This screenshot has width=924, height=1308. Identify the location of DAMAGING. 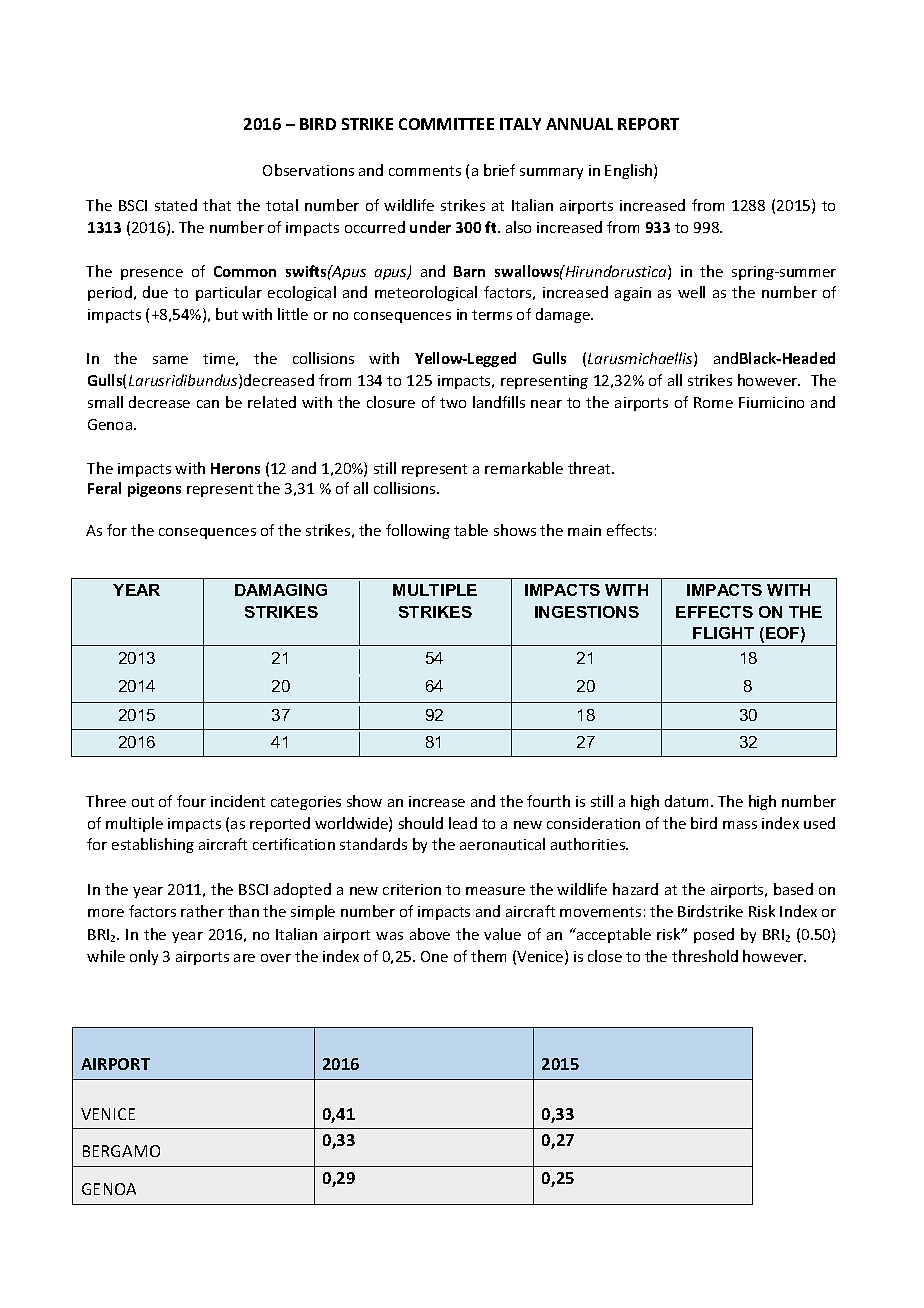
(281, 590).
